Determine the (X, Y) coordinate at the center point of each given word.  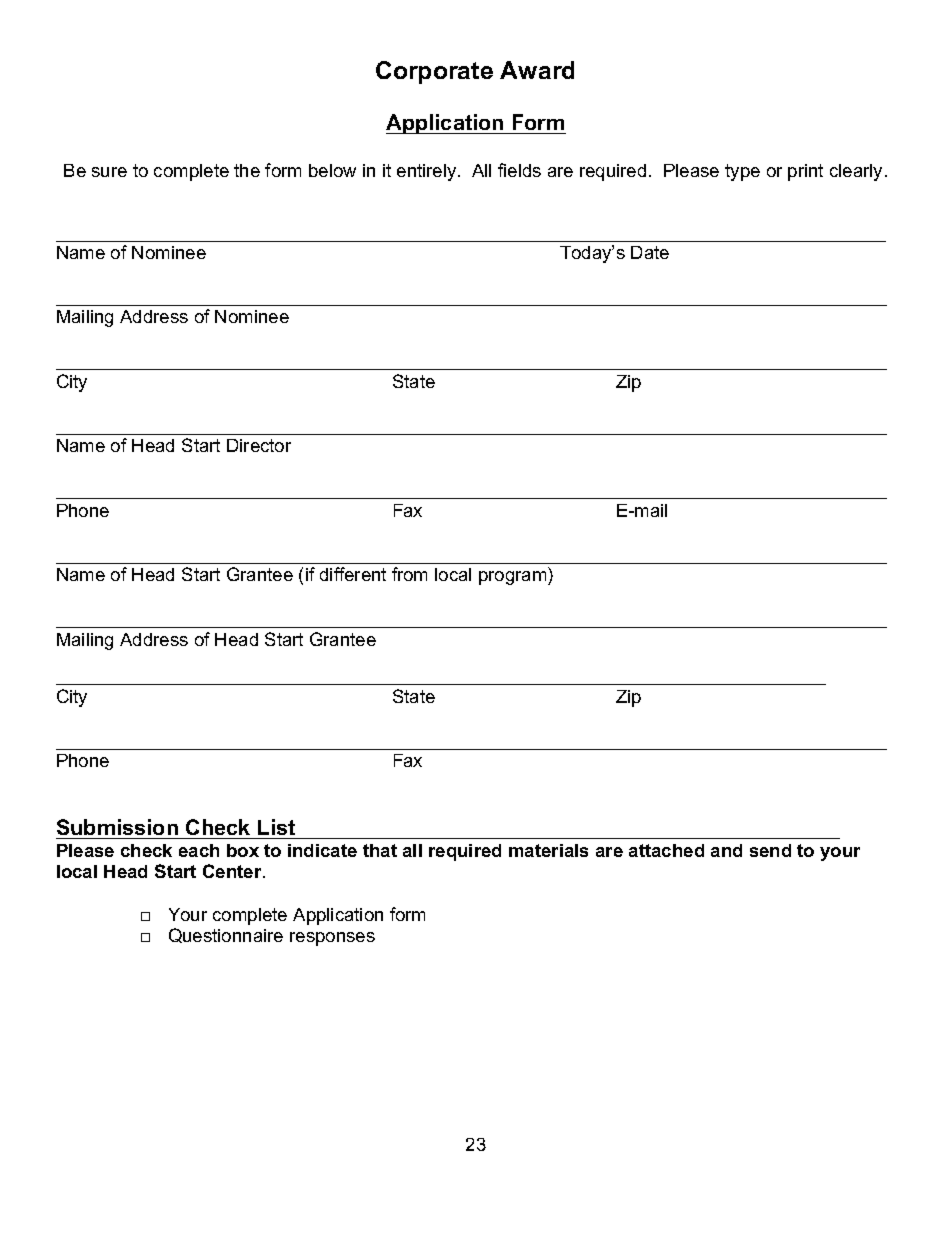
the (247, 170)
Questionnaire (226, 935)
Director (259, 445)
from (409, 574)
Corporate (434, 72)
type (742, 172)
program (514, 578)
